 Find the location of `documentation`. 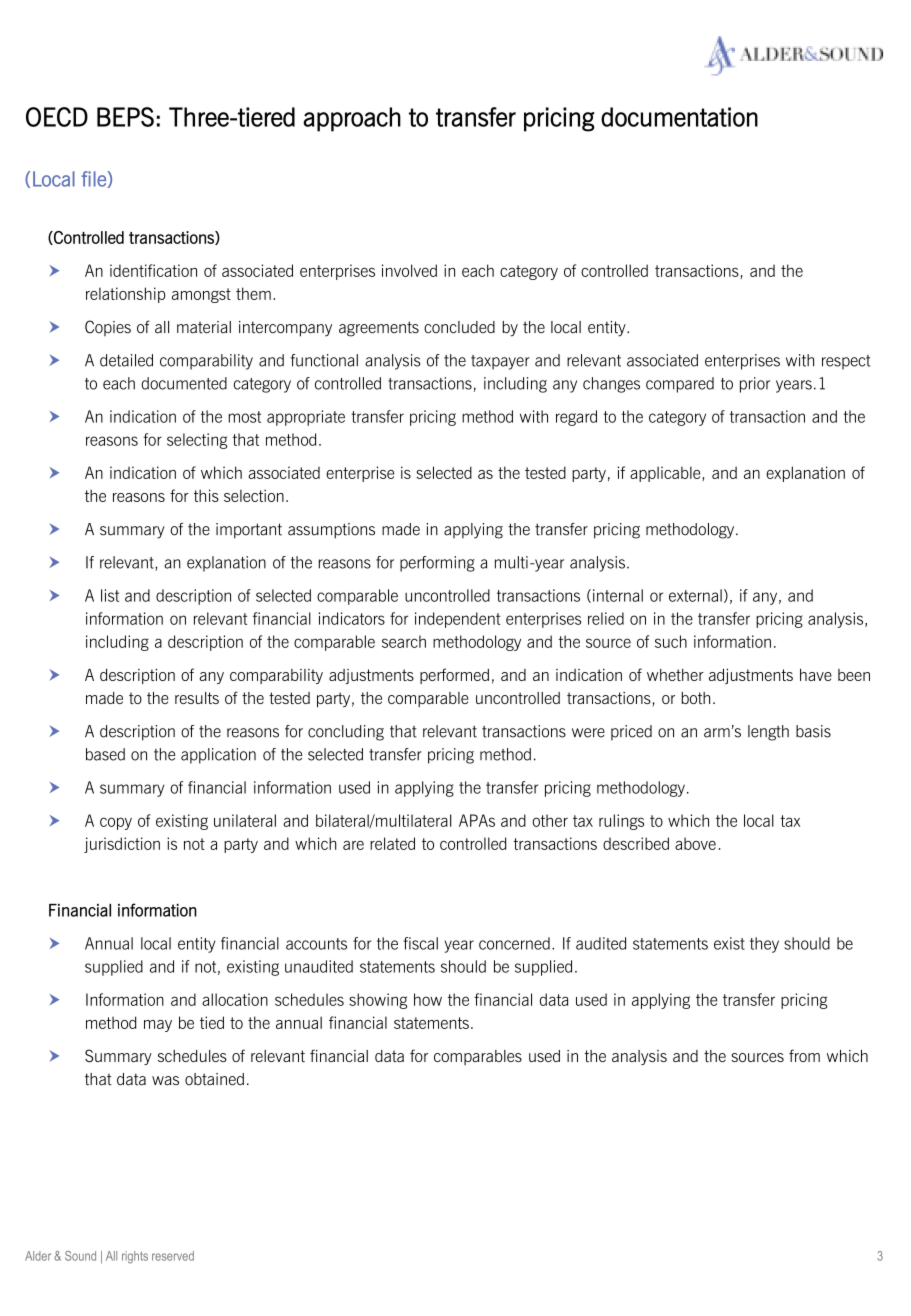

documentation is located at coordinates (679, 117).
